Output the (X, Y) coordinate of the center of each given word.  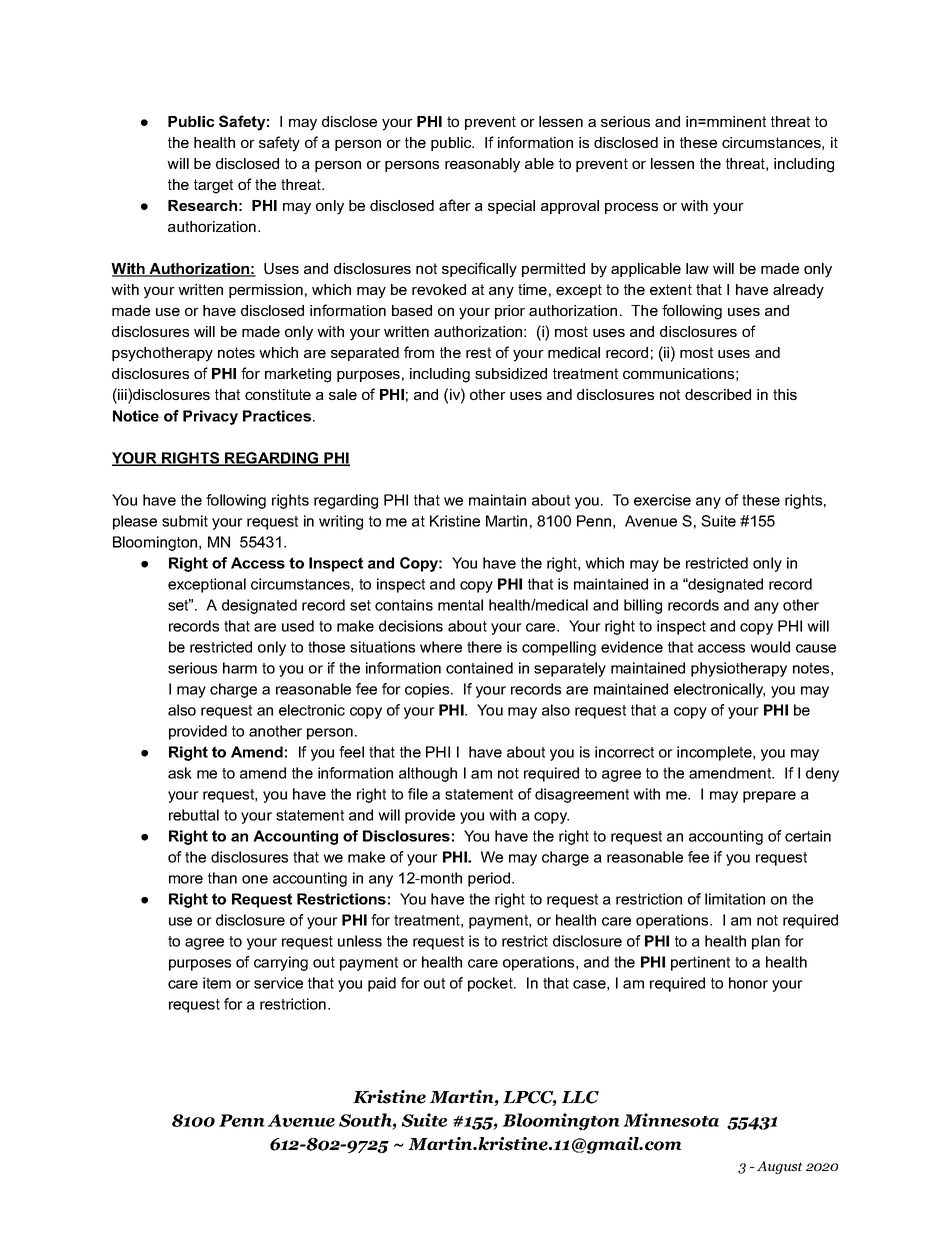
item (217, 983)
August (780, 1167)
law (697, 268)
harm (240, 668)
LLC (580, 1097)
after (455, 205)
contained (479, 668)
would (770, 647)
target (213, 186)
